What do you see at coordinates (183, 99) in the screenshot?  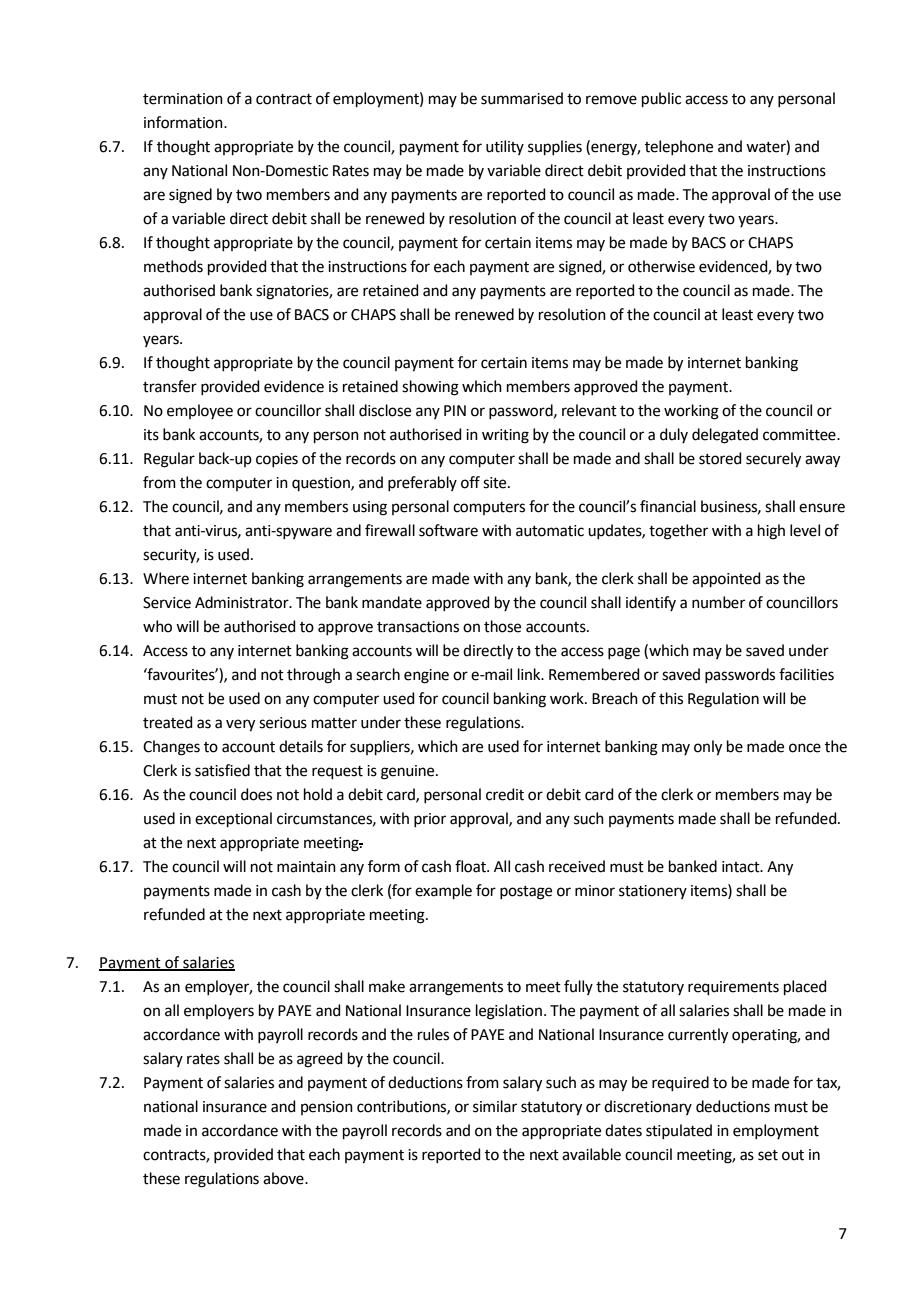 I see `termination` at bounding box center [183, 99].
